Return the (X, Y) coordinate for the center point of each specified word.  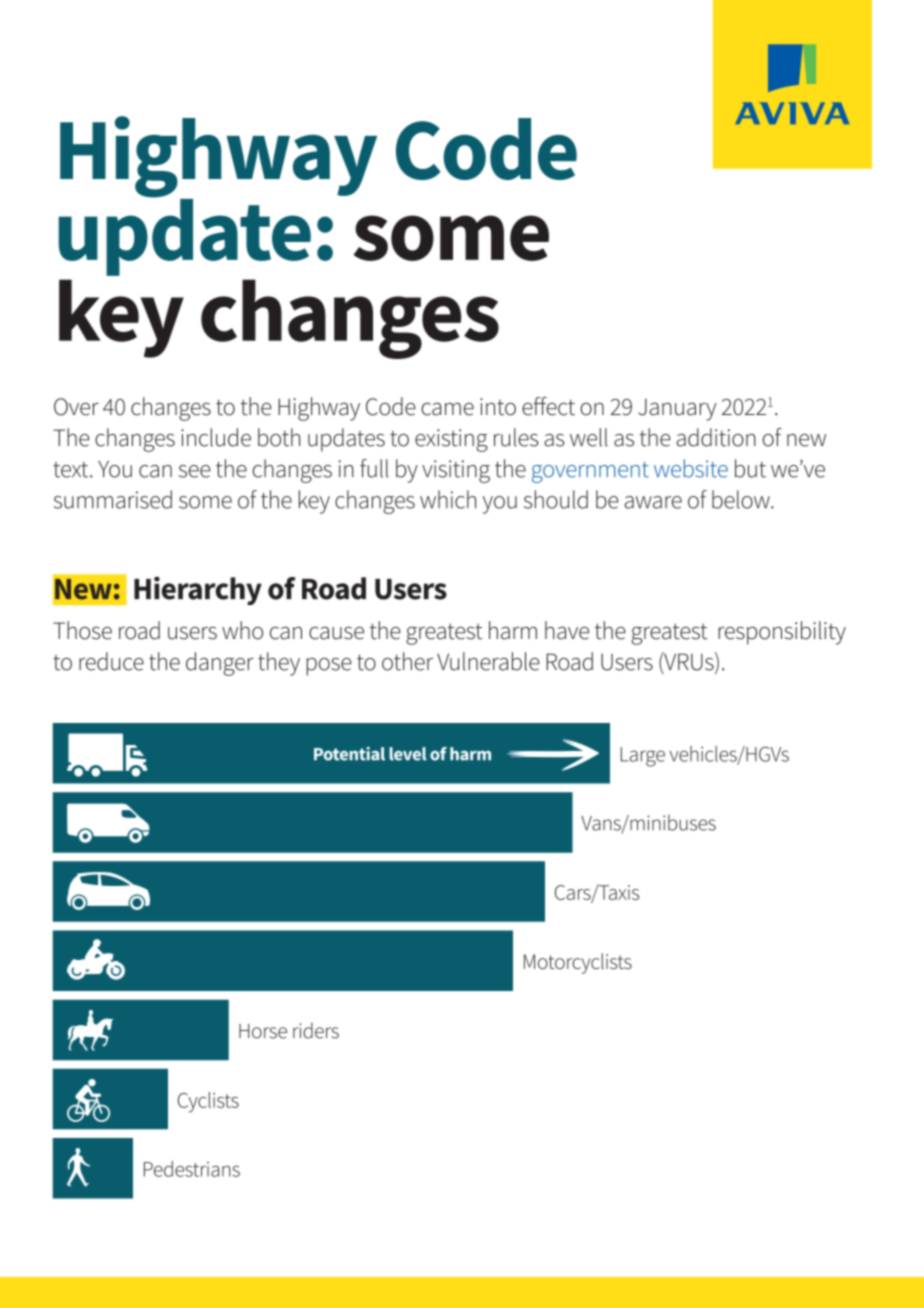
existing (451, 440)
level (408, 754)
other (407, 661)
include (216, 437)
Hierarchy (198, 590)
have (567, 630)
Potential (349, 754)
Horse (263, 1031)
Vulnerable (488, 661)
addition (716, 437)
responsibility (782, 633)
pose (329, 667)
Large (643, 757)
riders (316, 1030)
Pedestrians (192, 1169)
